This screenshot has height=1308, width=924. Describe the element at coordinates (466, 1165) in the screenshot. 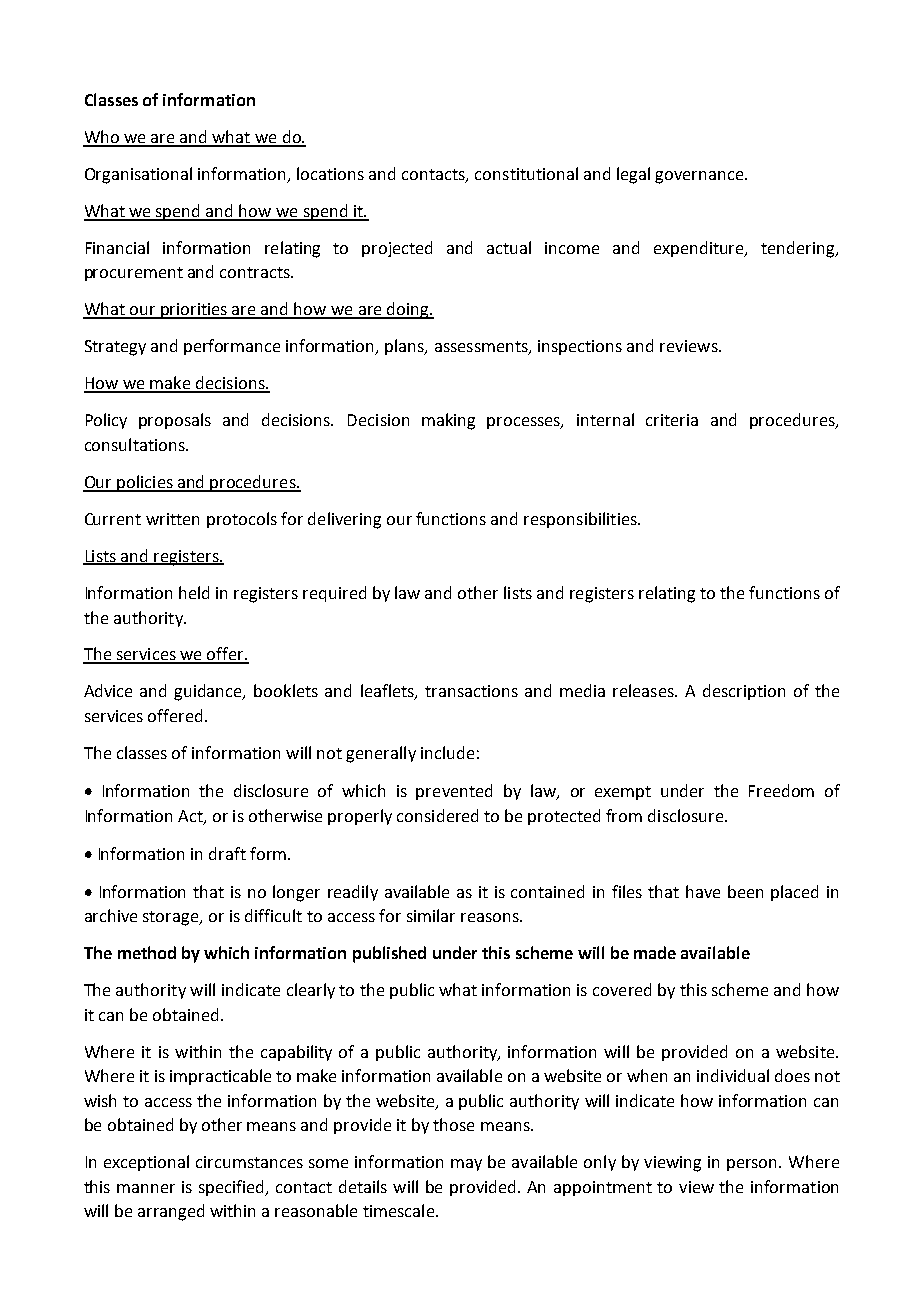

I see `may` at that location.
